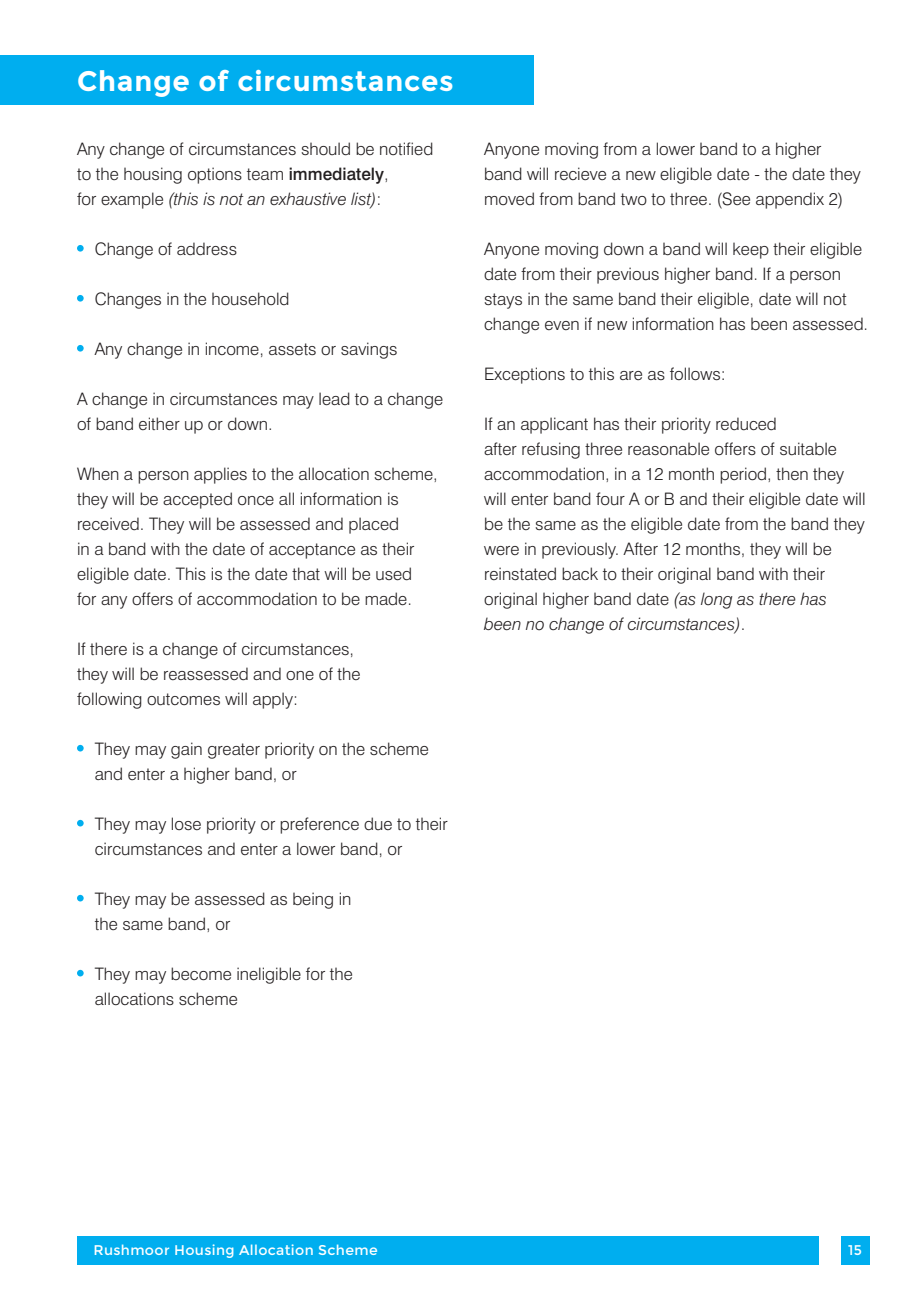  I want to click on are, so click(631, 375).
